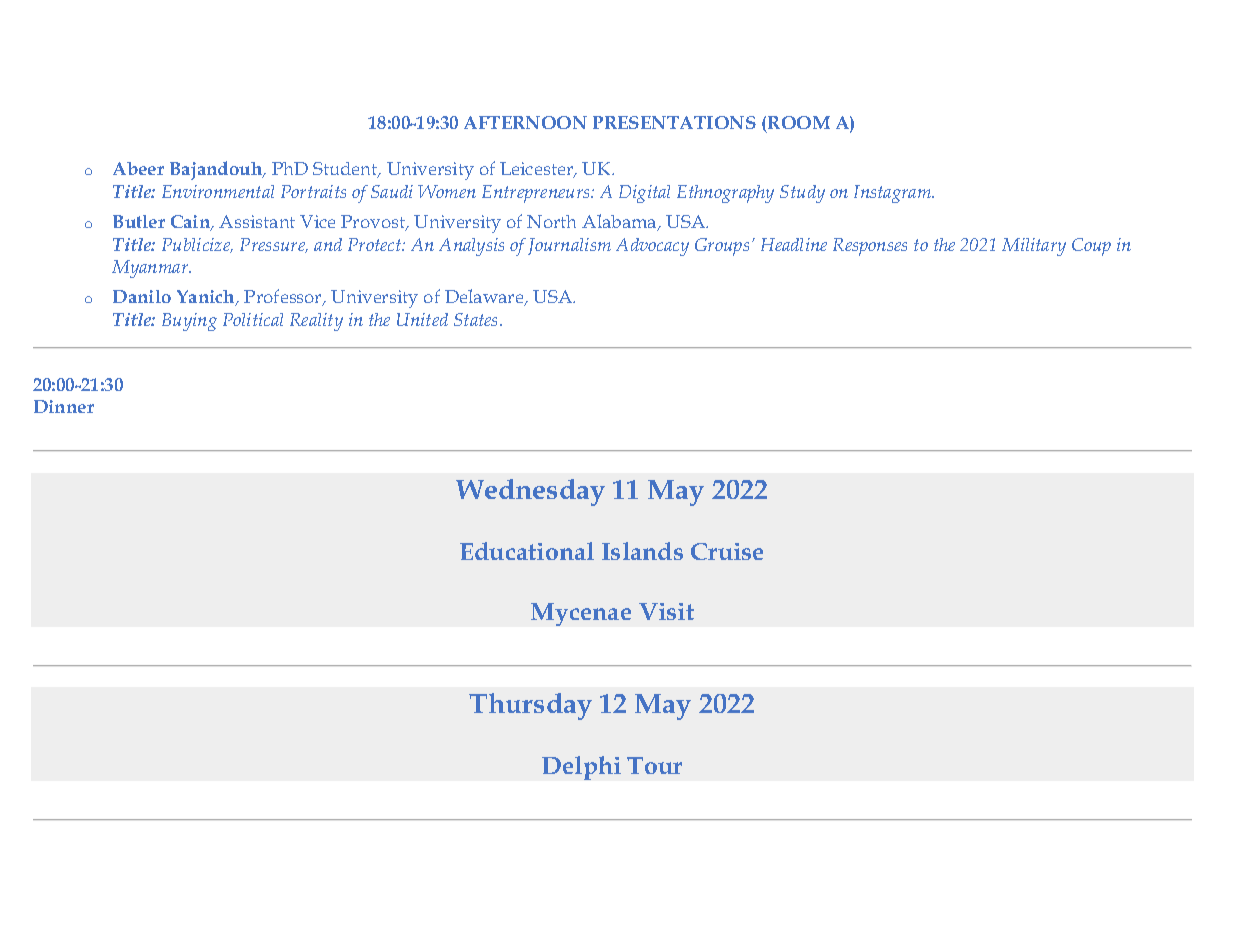 The height and width of the screenshot is (952, 1233). I want to click on Delphi, so click(581, 768).
